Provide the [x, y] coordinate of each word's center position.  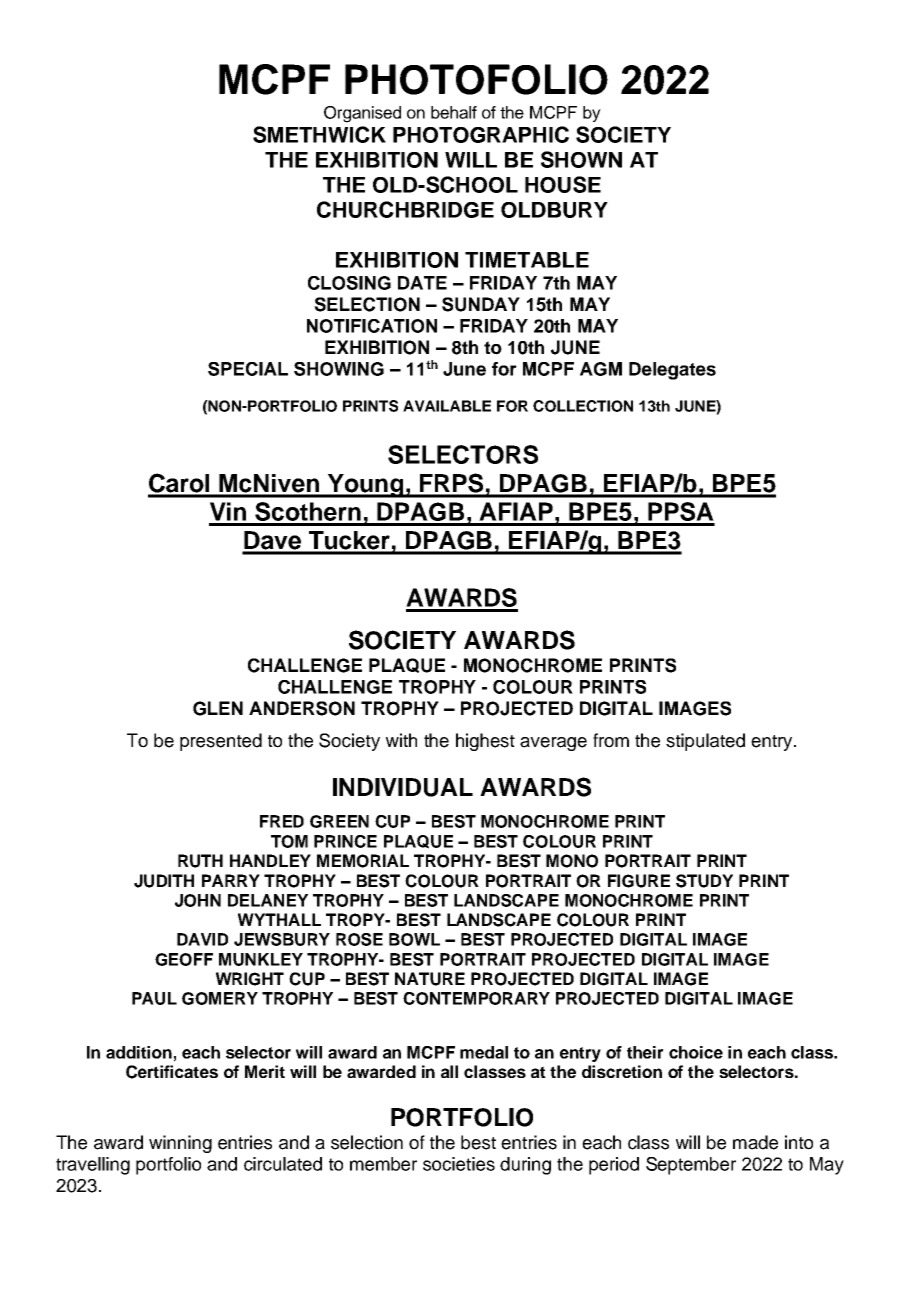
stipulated [705, 742]
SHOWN [581, 159]
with [401, 740]
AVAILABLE [447, 406]
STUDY [704, 881]
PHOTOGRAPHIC [481, 134]
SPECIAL [248, 369]
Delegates [672, 371]
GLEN [218, 708]
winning [180, 1144]
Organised [362, 114]
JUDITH [164, 881]
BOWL [414, 939]
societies [459, 1164]
